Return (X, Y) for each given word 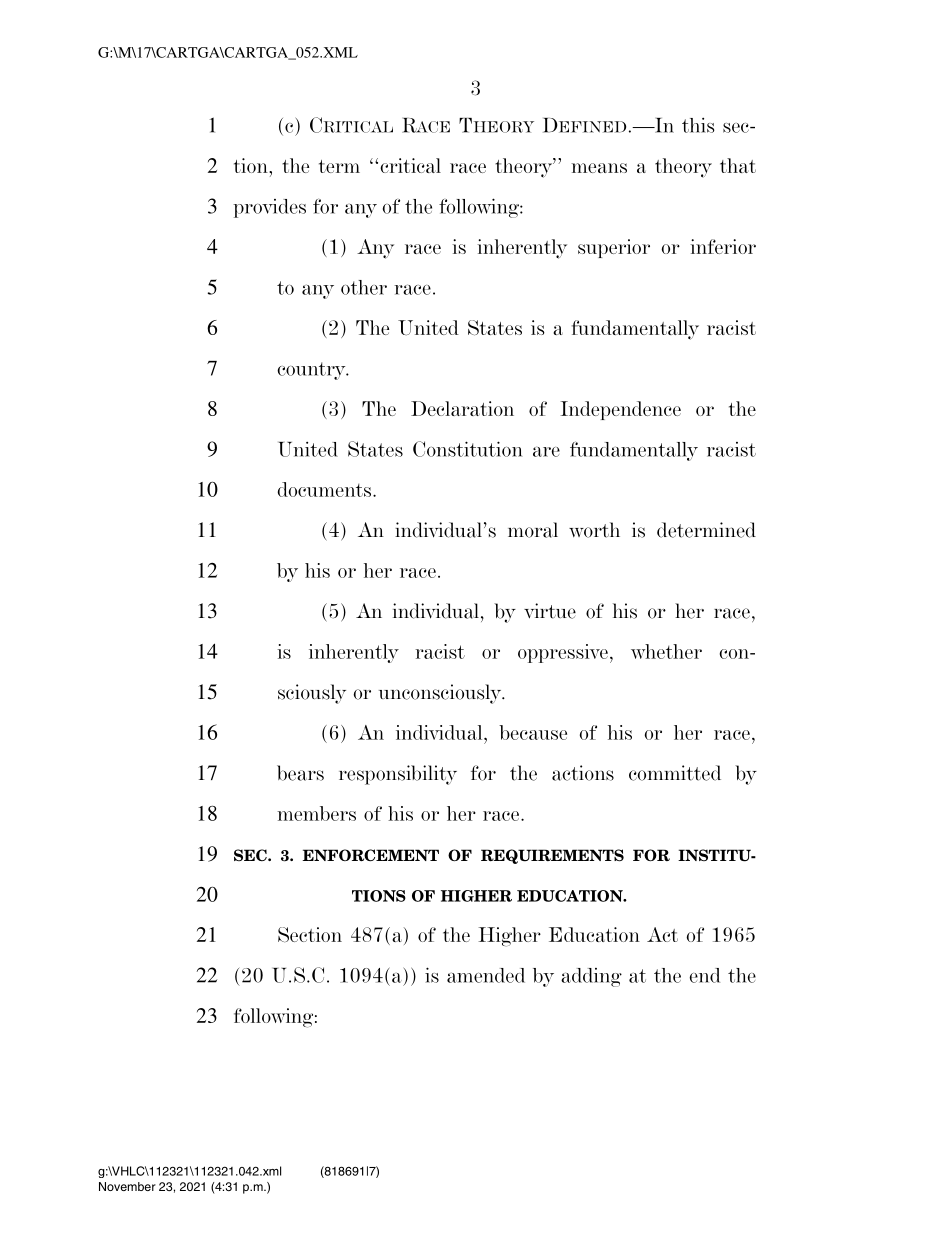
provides (269, 208)
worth (594, 530)
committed (675, 773)
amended (486, 975)
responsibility (398, 775)
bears (300, 773)
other (364, 287)
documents (326, 489)
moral (533, 530)
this (698, 125)
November (127, 1186)
